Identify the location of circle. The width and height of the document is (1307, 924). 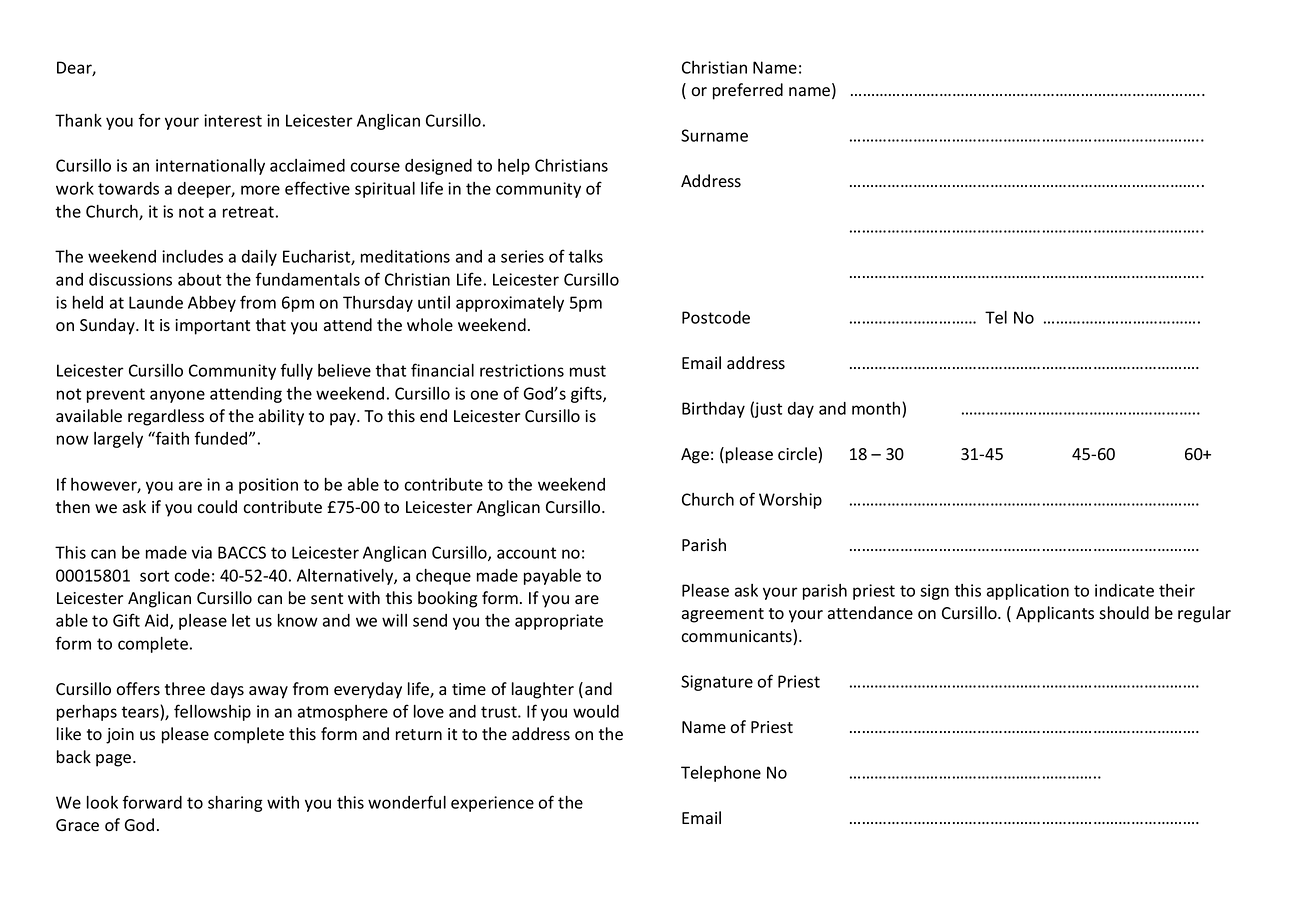
(798, 455).
